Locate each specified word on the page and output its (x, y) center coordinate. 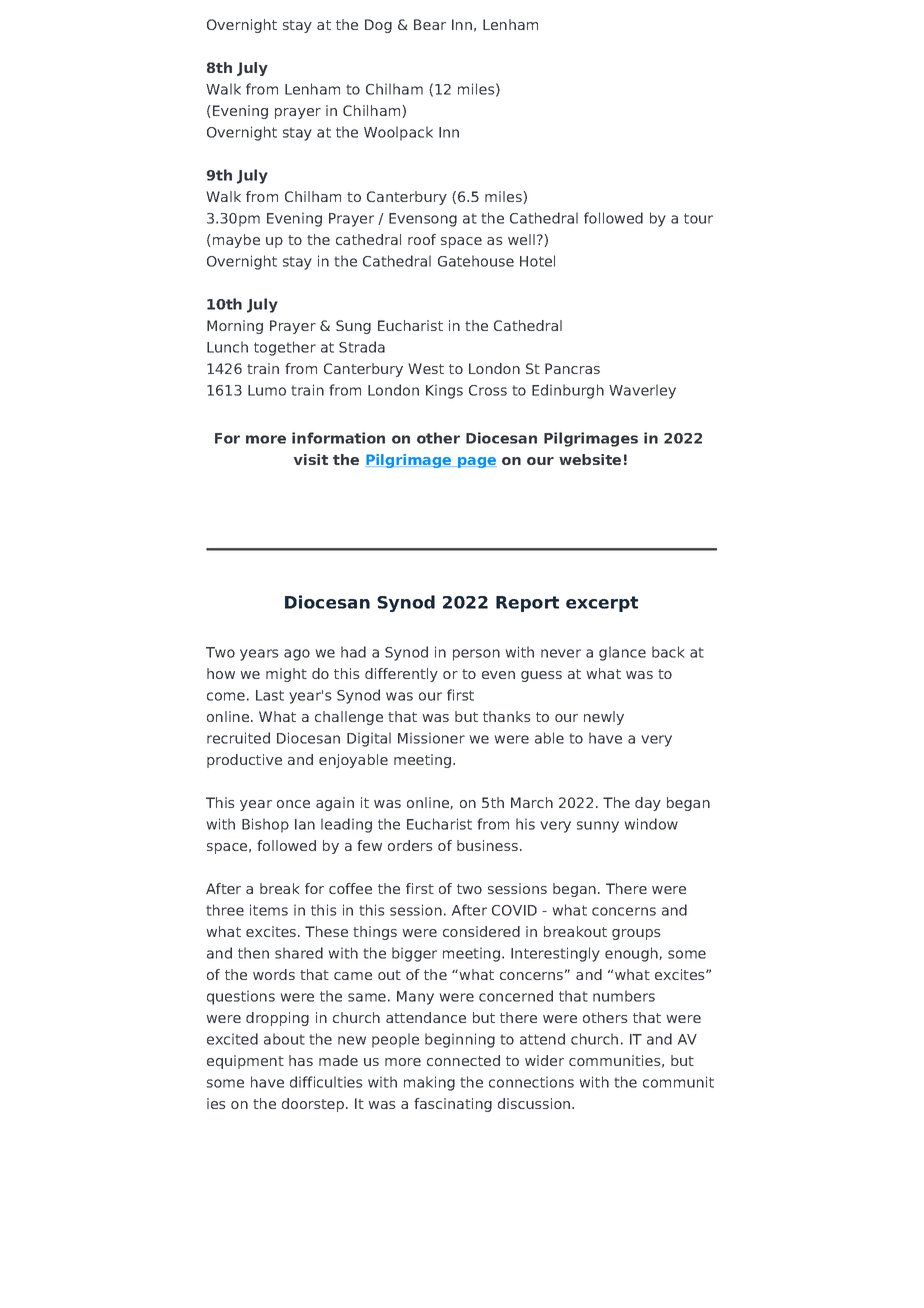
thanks (507, 716)
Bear (430, 24)
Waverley (642, 391)
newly (604, 718)
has (301, 1060)
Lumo (267, 390)
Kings (444, 391)
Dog (378, 26)
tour (698, 218)
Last (270, 695)
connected (463, 1060)
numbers (624, 996)
